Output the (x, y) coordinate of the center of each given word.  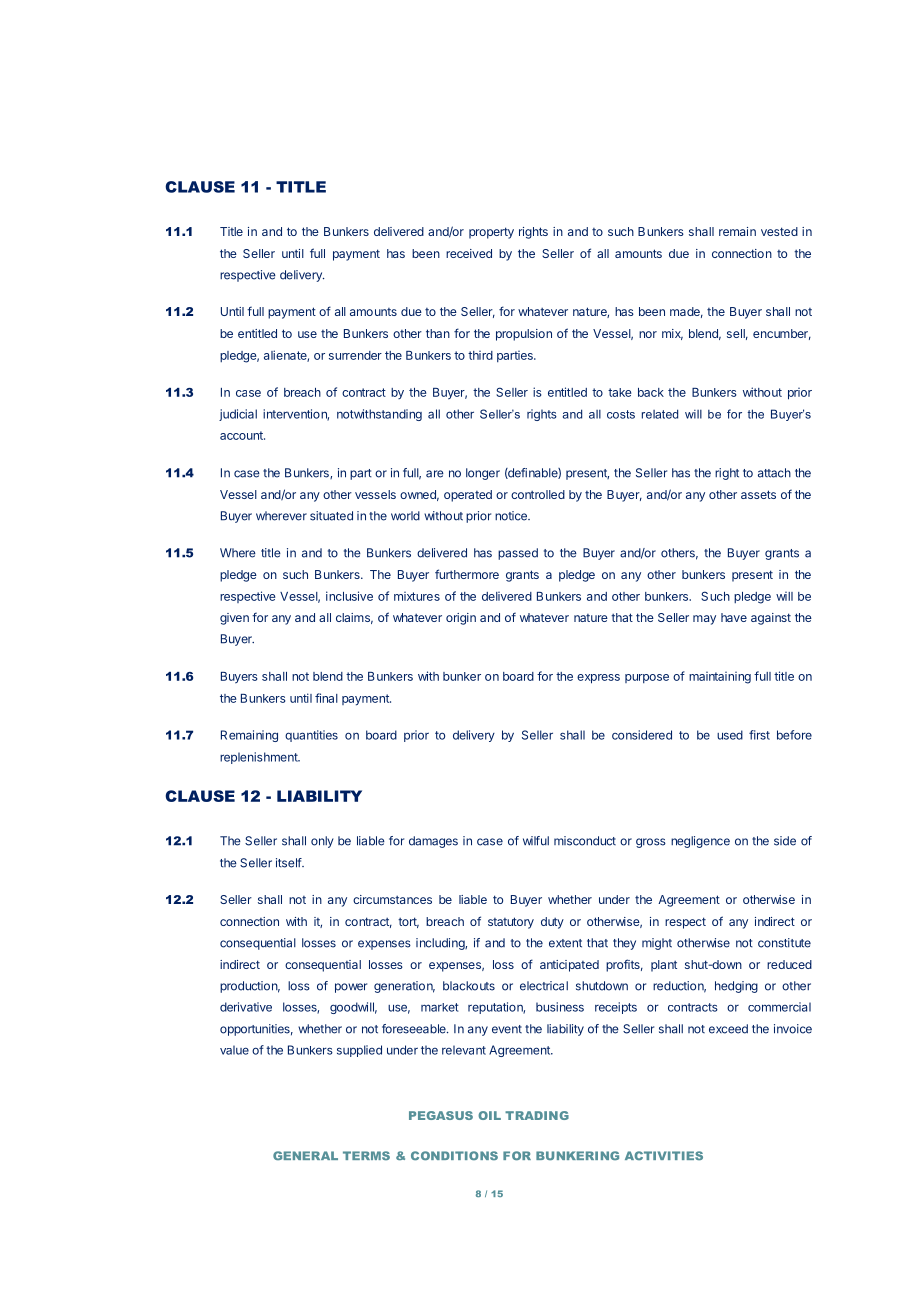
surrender (355, 355)
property (491, 233)
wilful (536, 841)
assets (758, 494)
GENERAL (305, 1155)
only (322, 842)
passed (518, 554)
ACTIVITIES (664, 1156)
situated (331, 516)
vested (779, 231)
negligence (700, 842)
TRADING (537, 1115)
